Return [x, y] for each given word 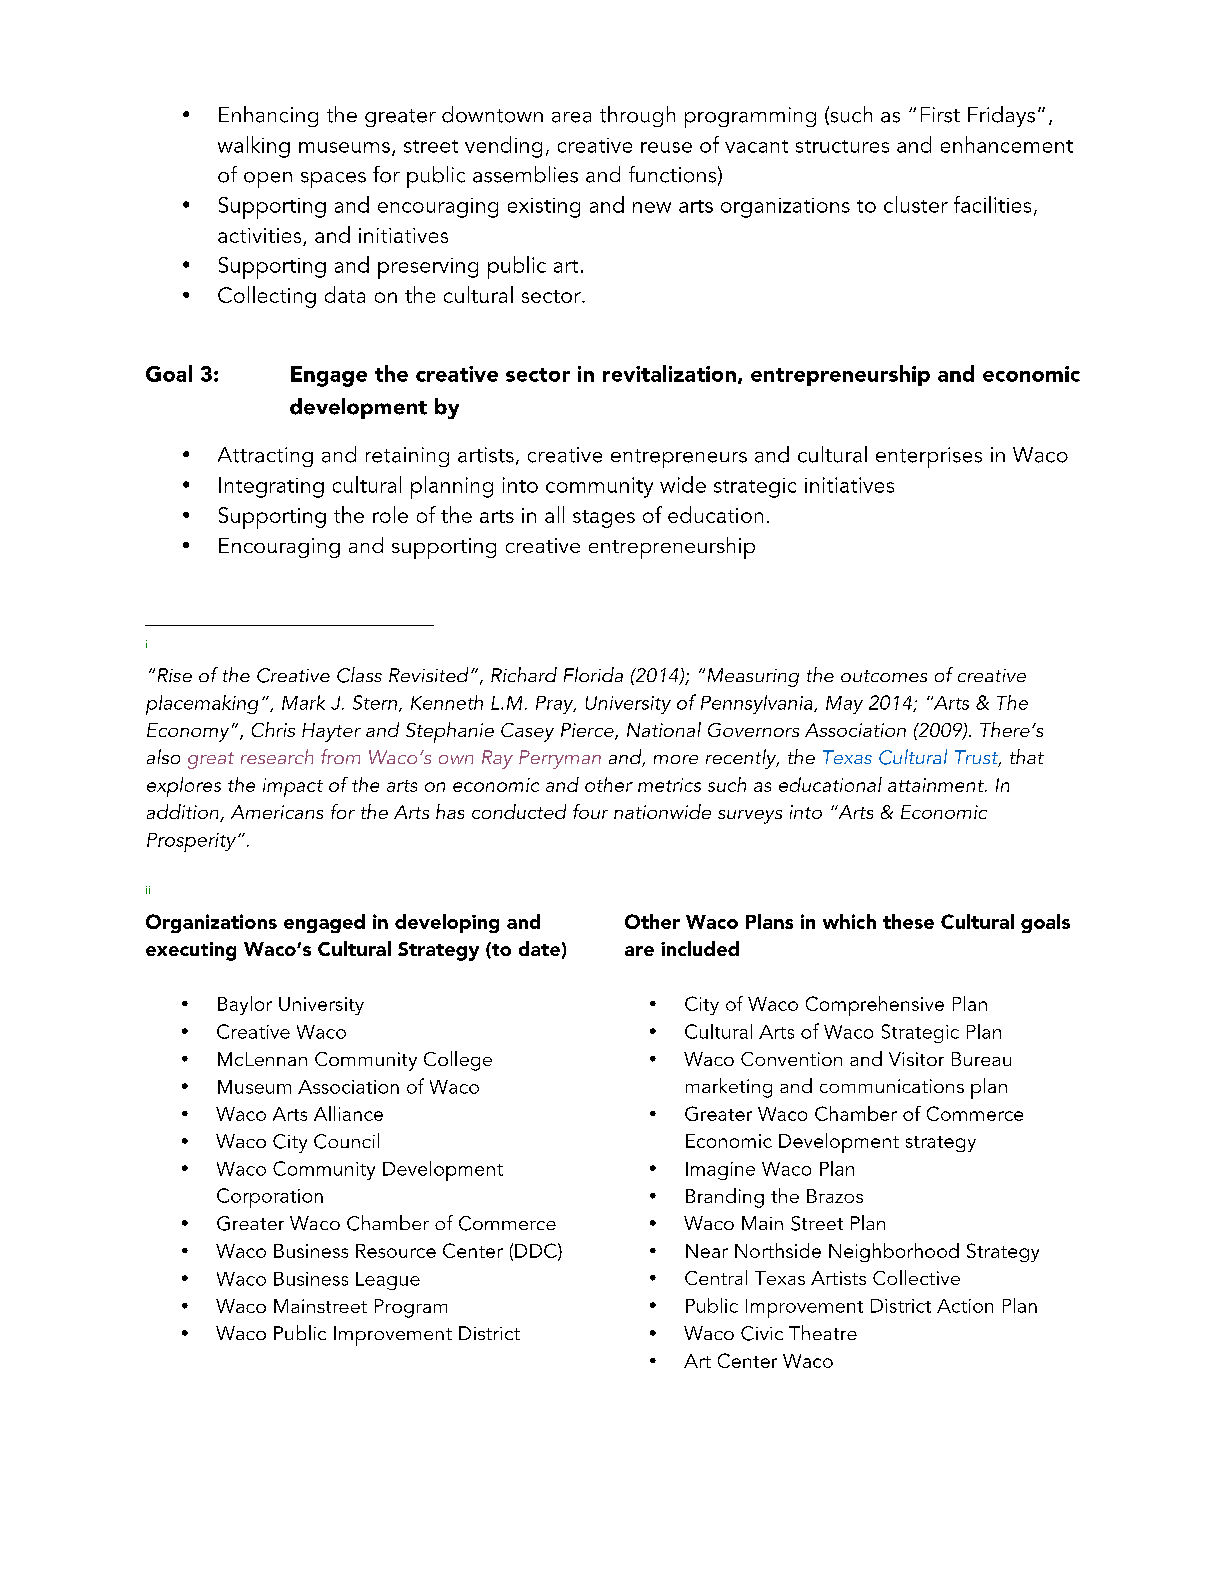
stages [604, 519]
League [388, 1281]
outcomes [884, 676]
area [571, 117]
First [940, 115]
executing [191, 951]
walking [254, 147]
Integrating [271, 487]
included [700, 948]
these [908, 921]
